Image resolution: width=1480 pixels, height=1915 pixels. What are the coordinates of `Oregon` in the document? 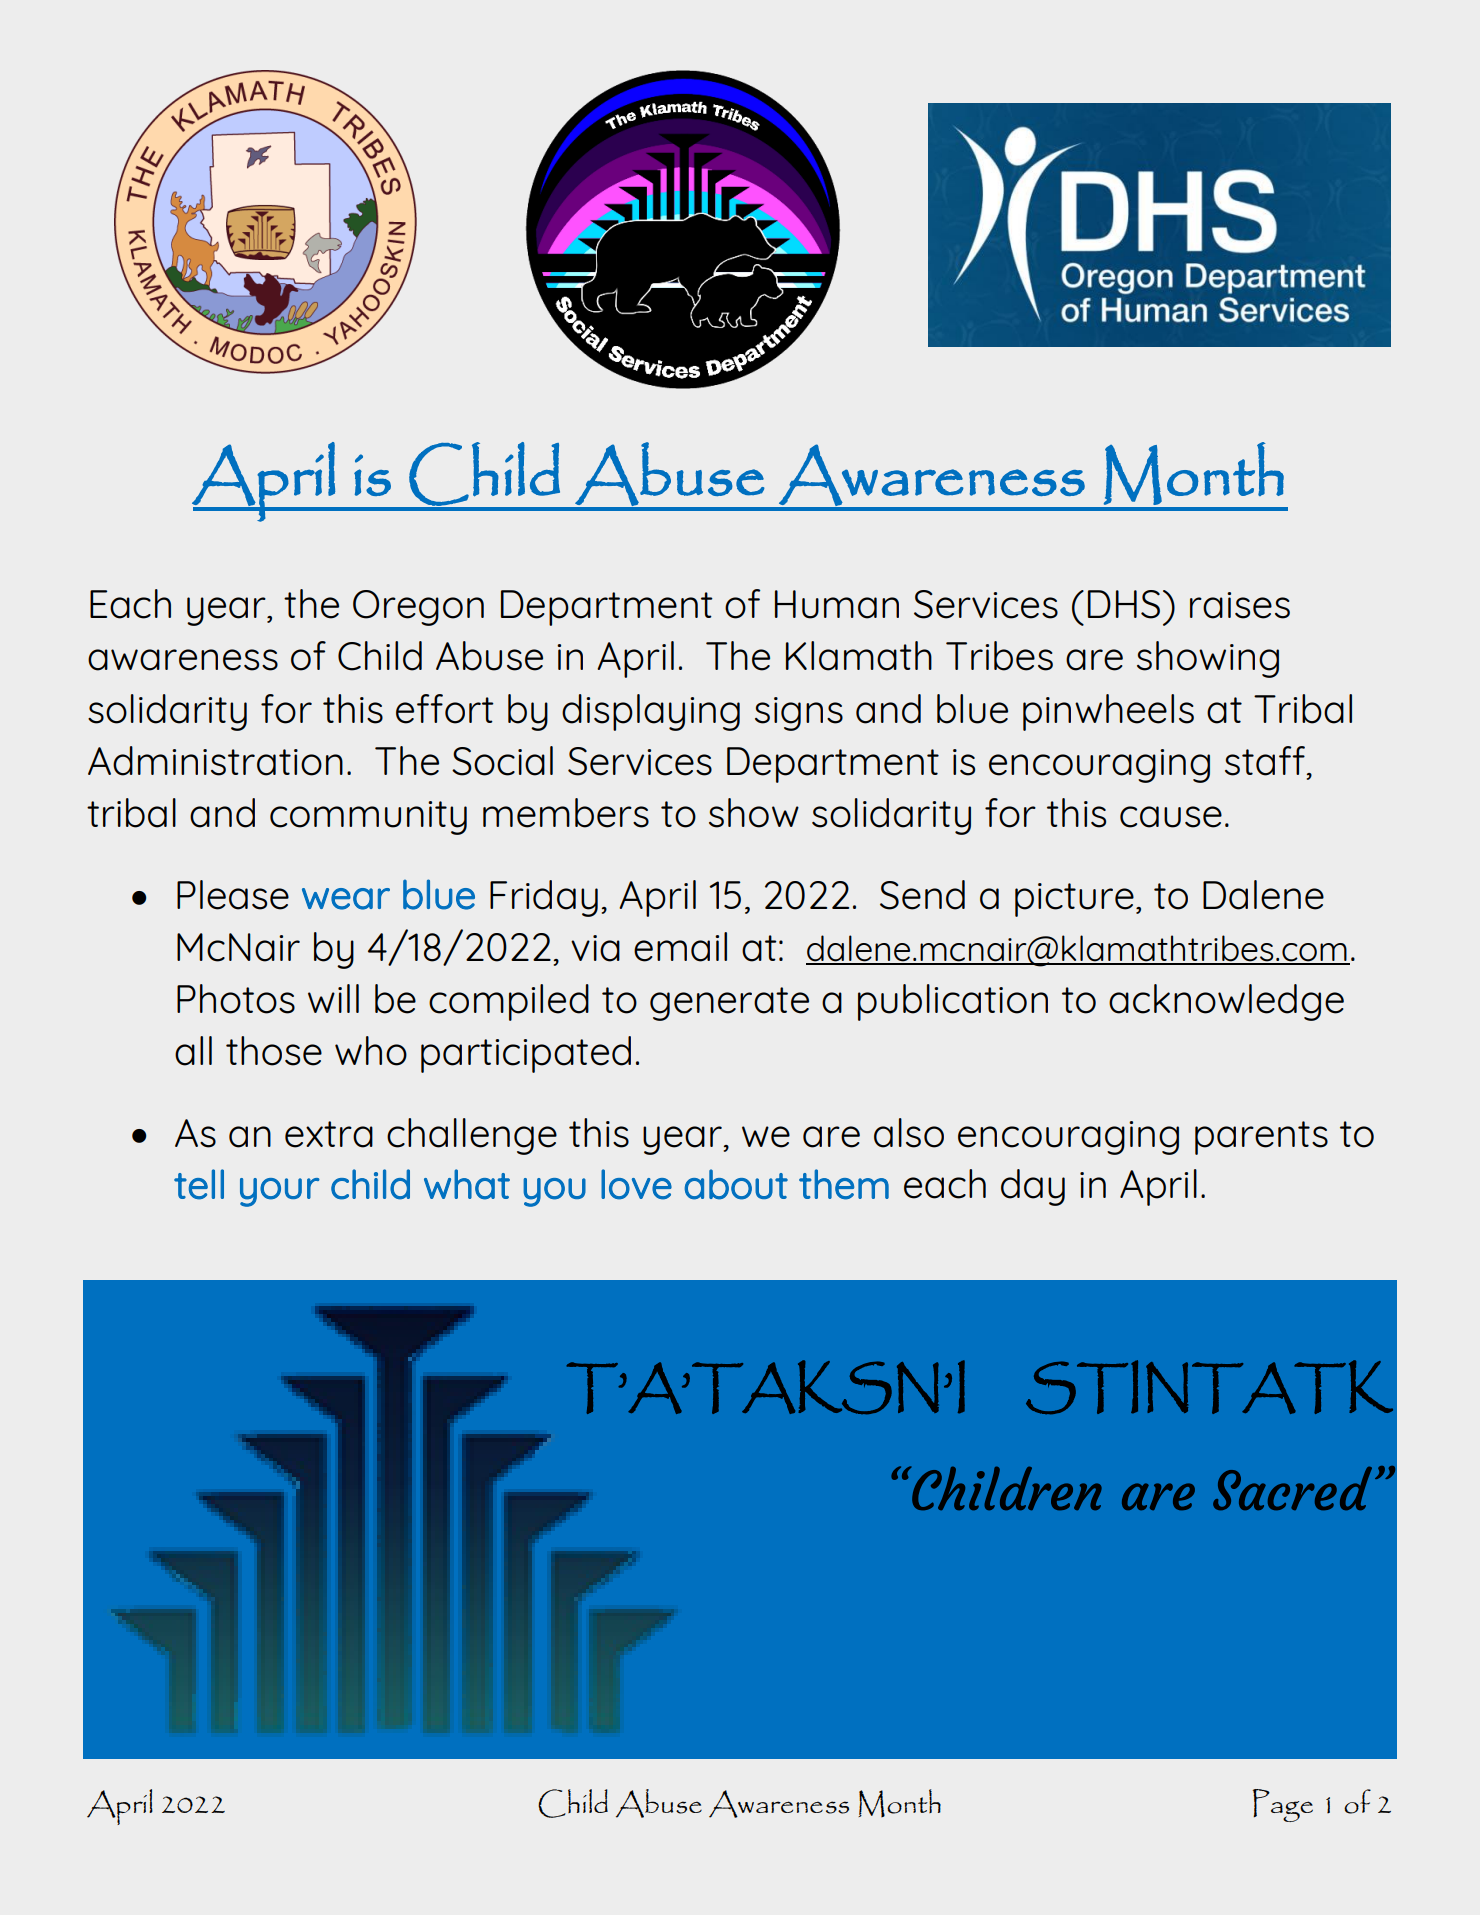 It's located at (418, 608).
